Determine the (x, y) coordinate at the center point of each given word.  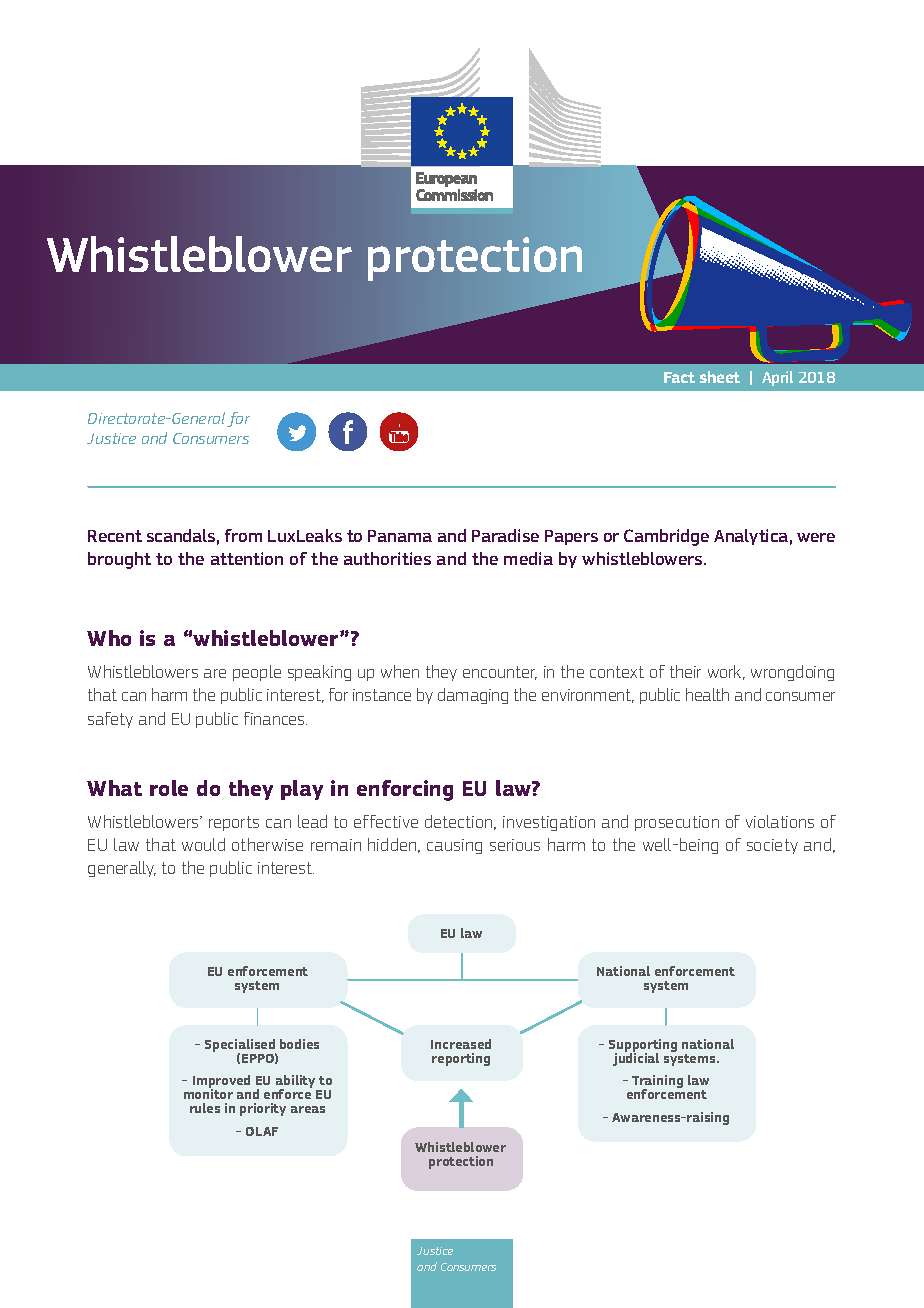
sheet (720, 377)
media (528, 558)
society (772, 846)
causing (454, 846)
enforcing (405, 790)
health (707, 694)
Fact (679, 377)
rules (205, 1108)
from (243, 535)
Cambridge (666, 537)
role (169, 788)
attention (247, 558)
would (203, 844)
